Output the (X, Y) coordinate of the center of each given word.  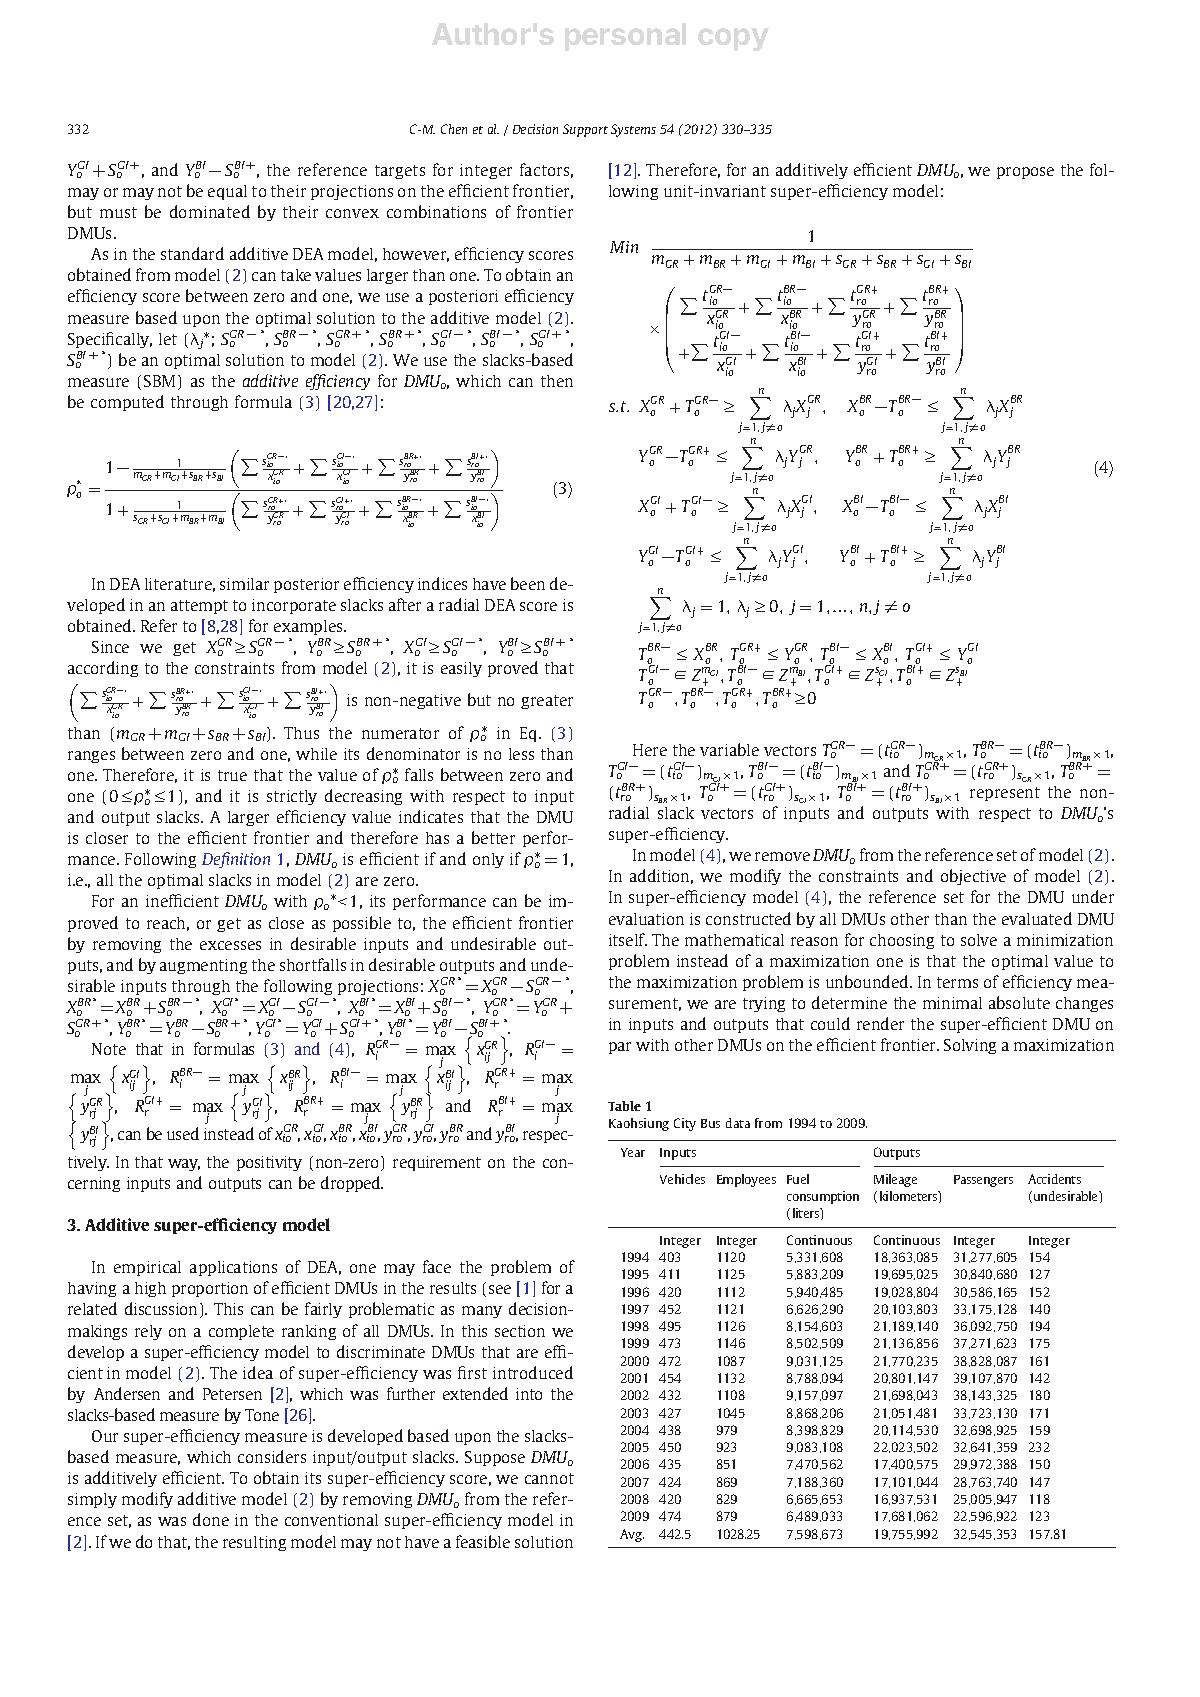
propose (1025, 173)
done (211, 1519)
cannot (549, 1478)
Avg (632, 1535)
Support (585, 130)
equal (227, 192)
